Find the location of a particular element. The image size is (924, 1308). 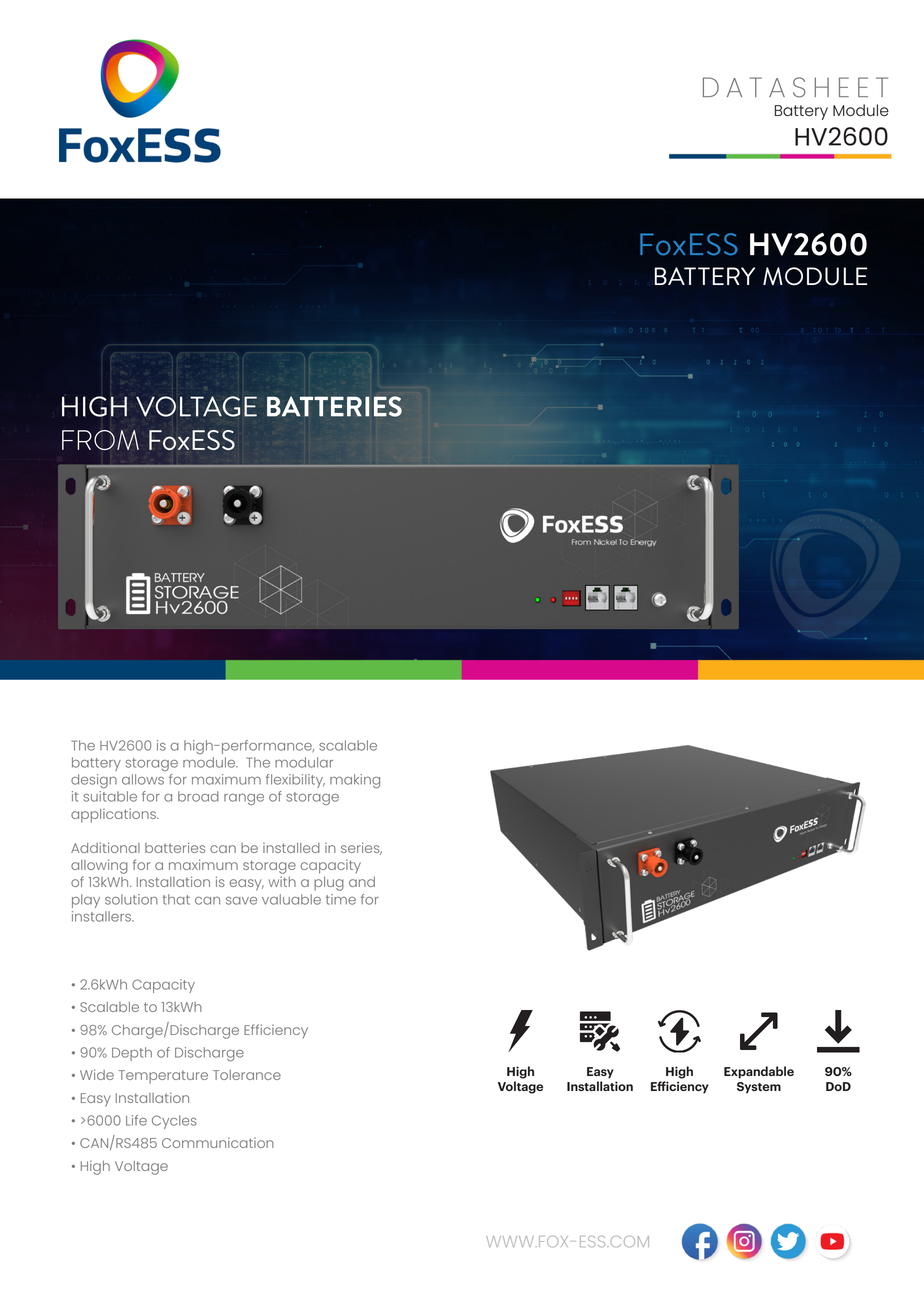

series is located at coordinates (361, 848).
